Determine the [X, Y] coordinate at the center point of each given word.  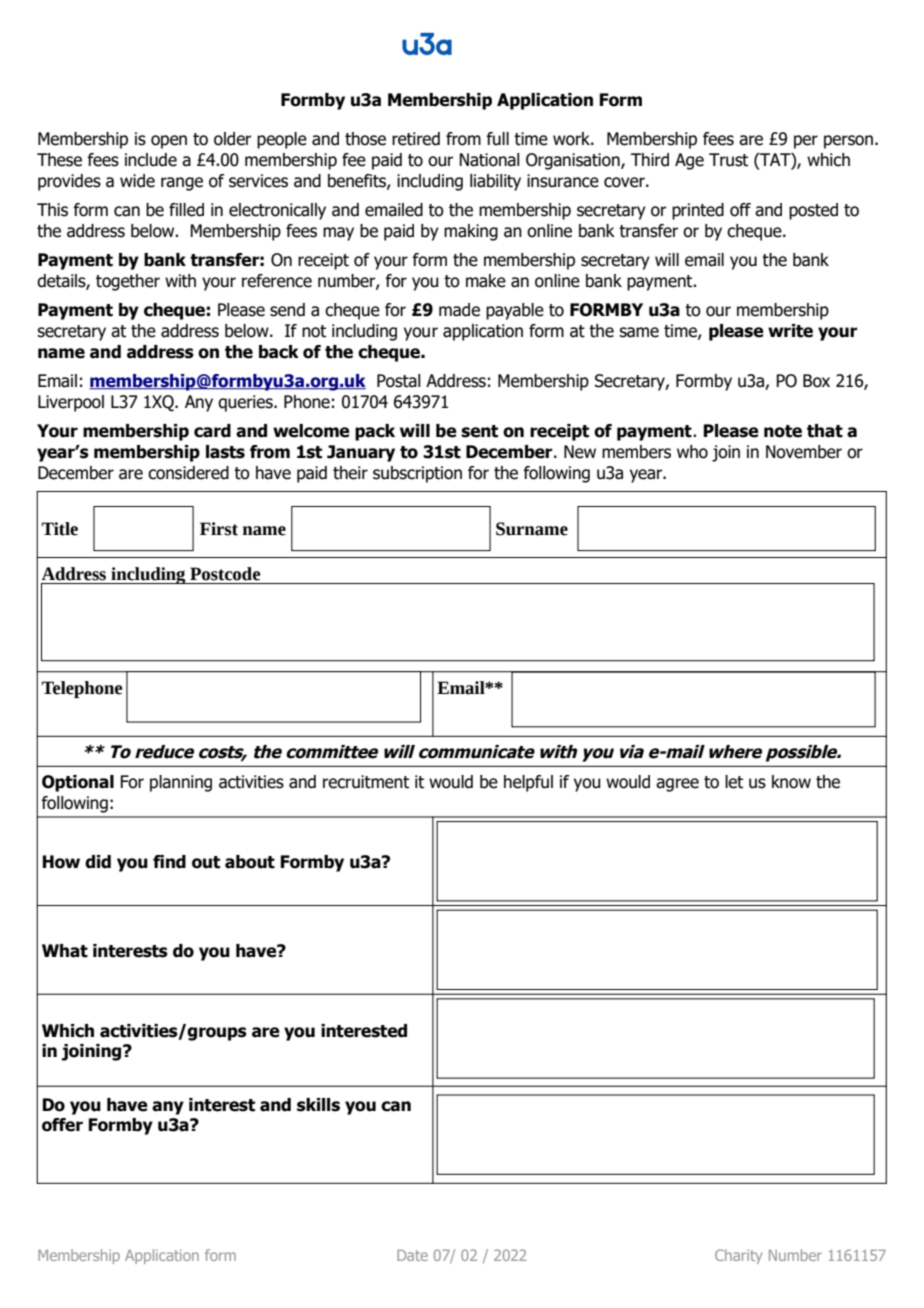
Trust [728, 160]
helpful [528, 783]
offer [62, 1125]
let [734, 782]
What [65, 951]
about [250, 862]
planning [181, 783]
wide [137, 181]
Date [412, 1255]
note [783, 431]
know [791, 782]
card [212, 431]
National [489, 160]
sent [479, 431]
